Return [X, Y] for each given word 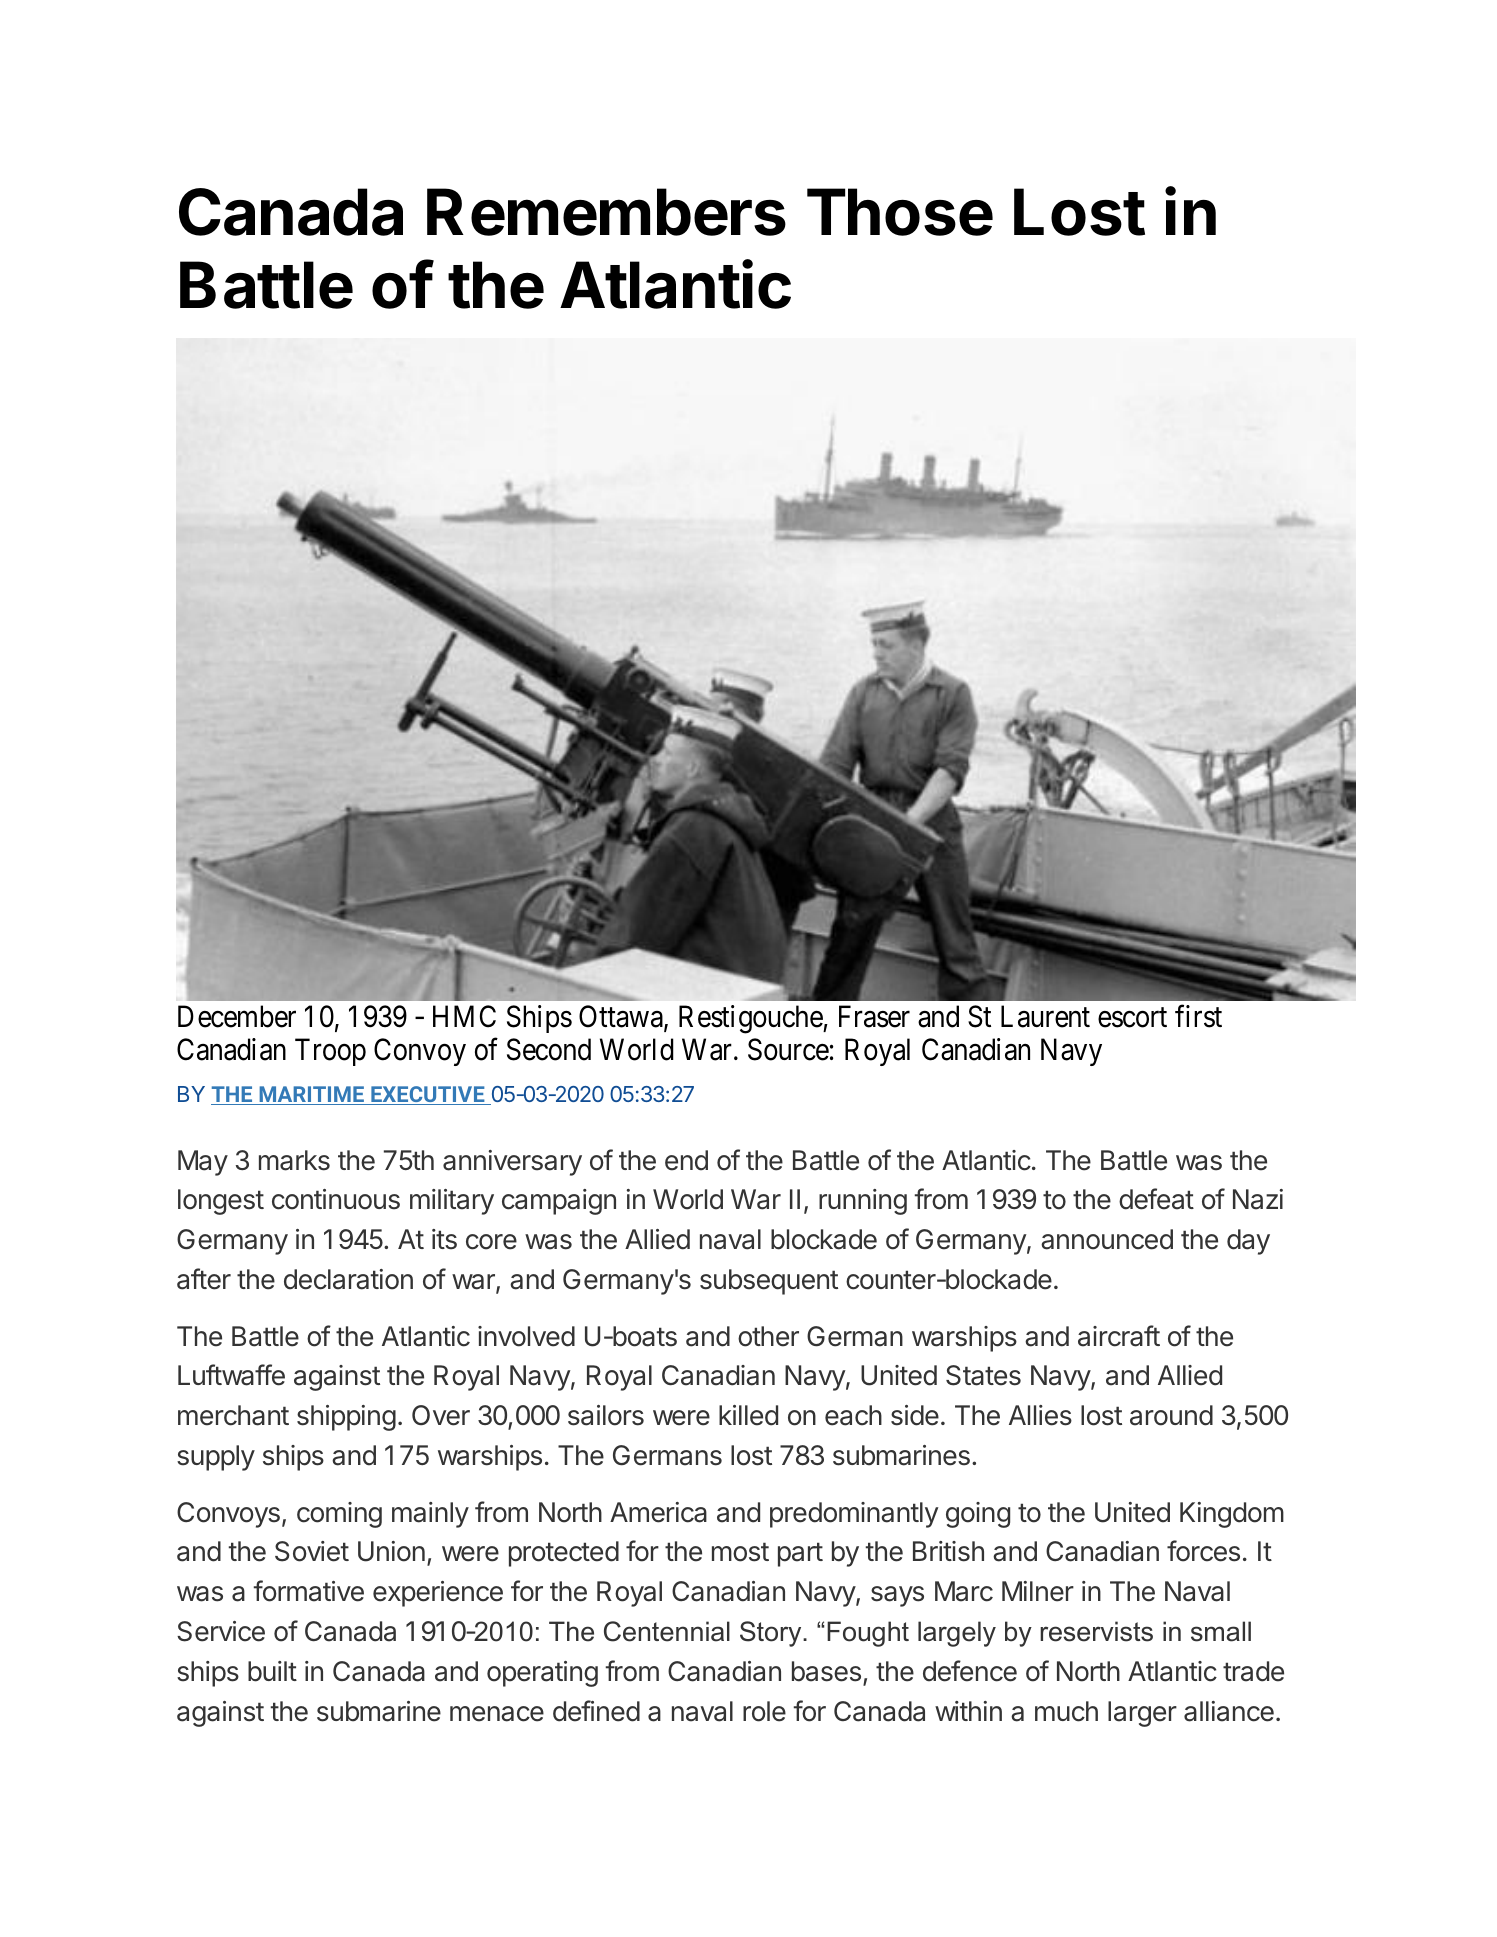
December [237, 1016]
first [1198, 1016]
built [272, 1671]
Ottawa [622, 1017]
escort [1132, 1018]
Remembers [606, 212]
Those [900, 212]
